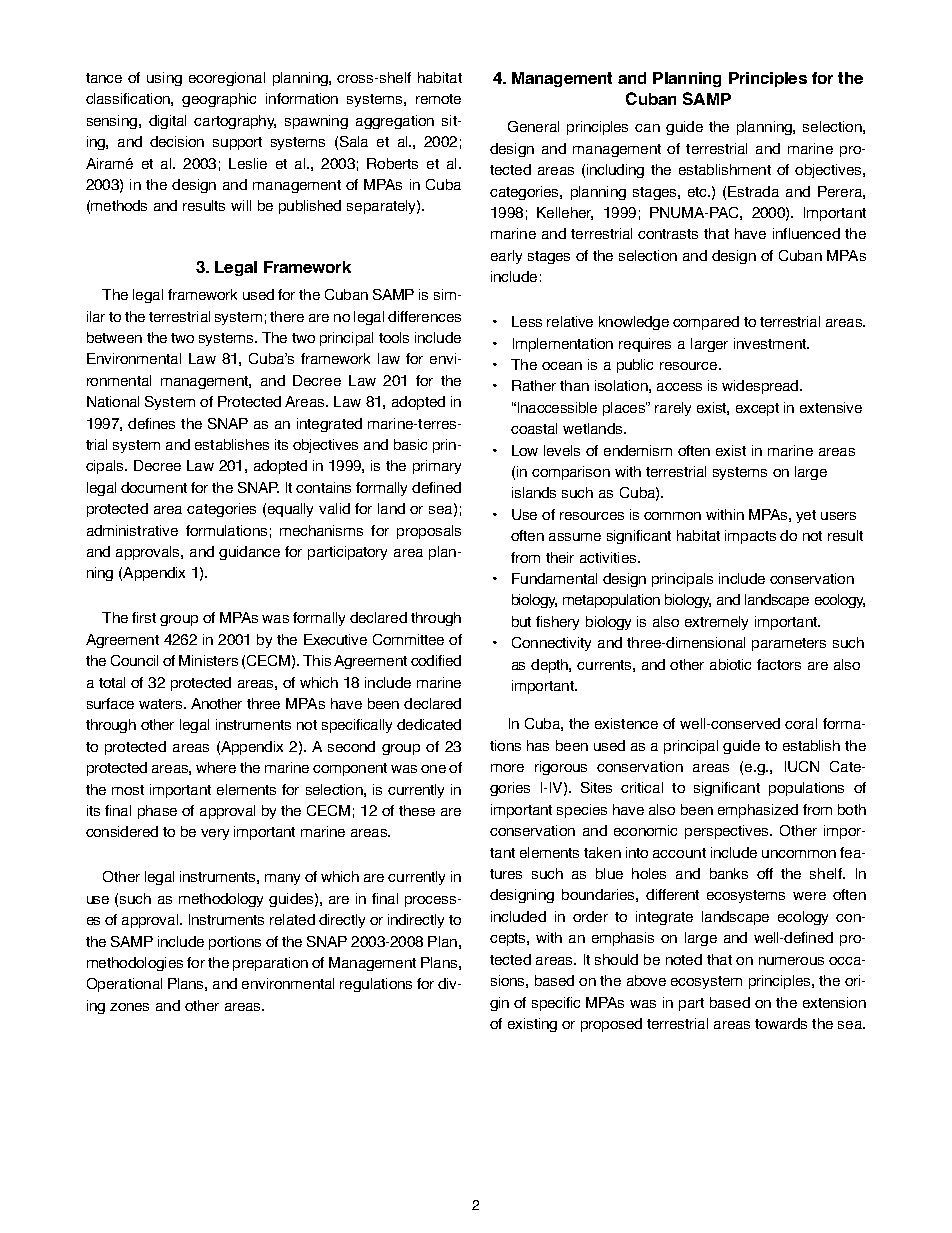 The height and width of the screenshot is (1233, 952). Describe the element at coordinates (219, 100) in the screenshot. I see `geographic` at that location.
